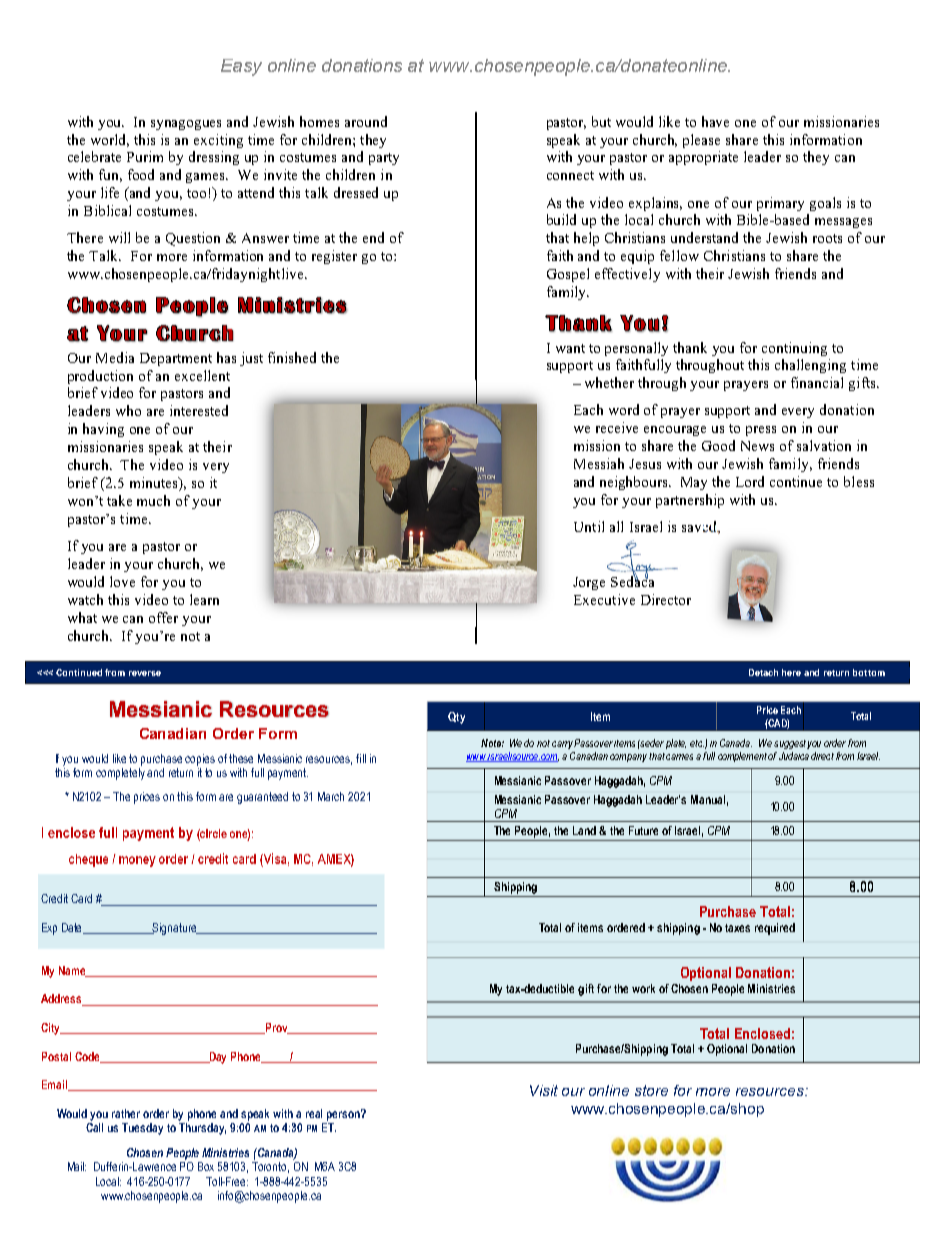 This image has height=1233, width=952. I want to click on reverse, so click(145, 673).
